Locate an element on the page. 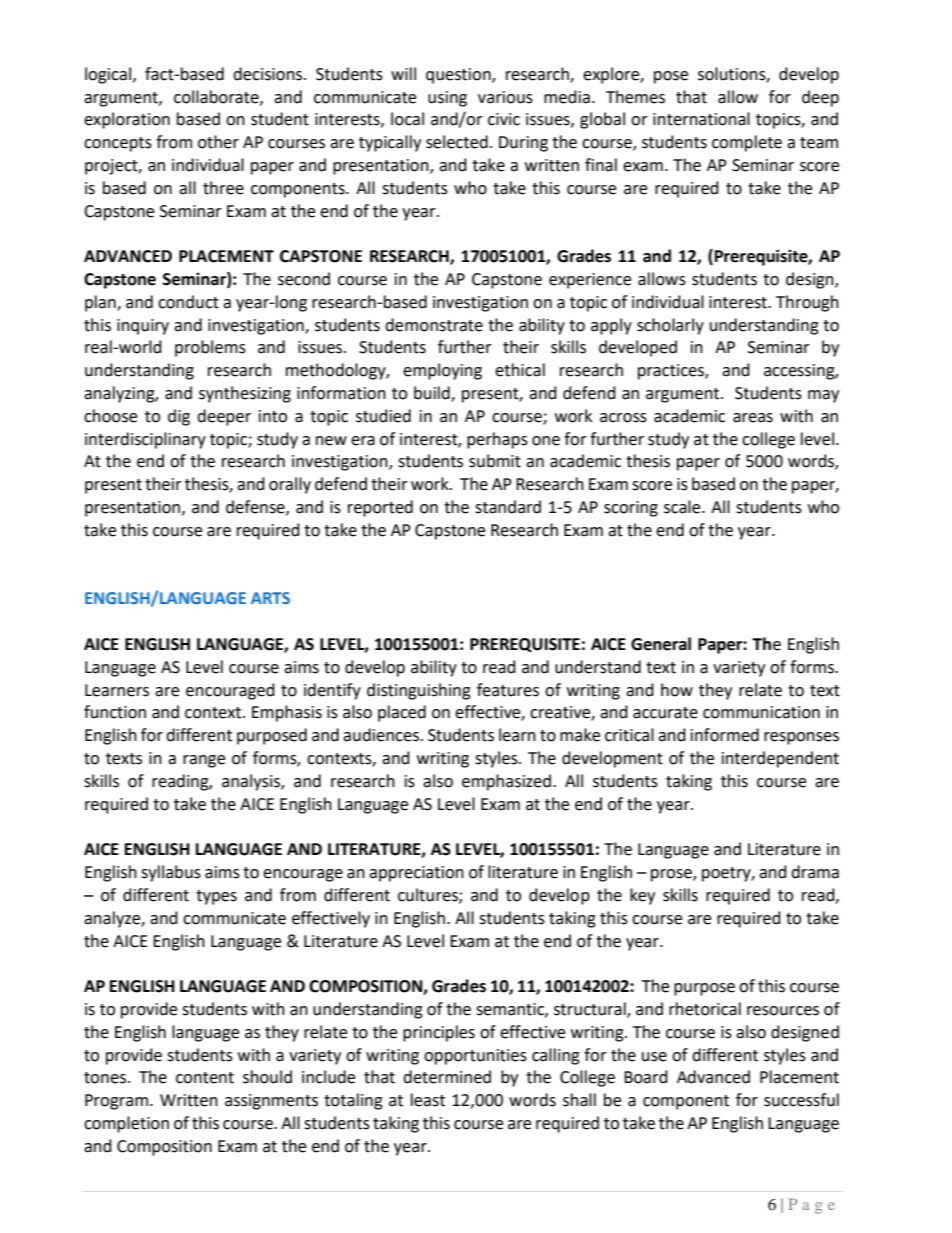  collaborate is located at coordinates (217, 97).
